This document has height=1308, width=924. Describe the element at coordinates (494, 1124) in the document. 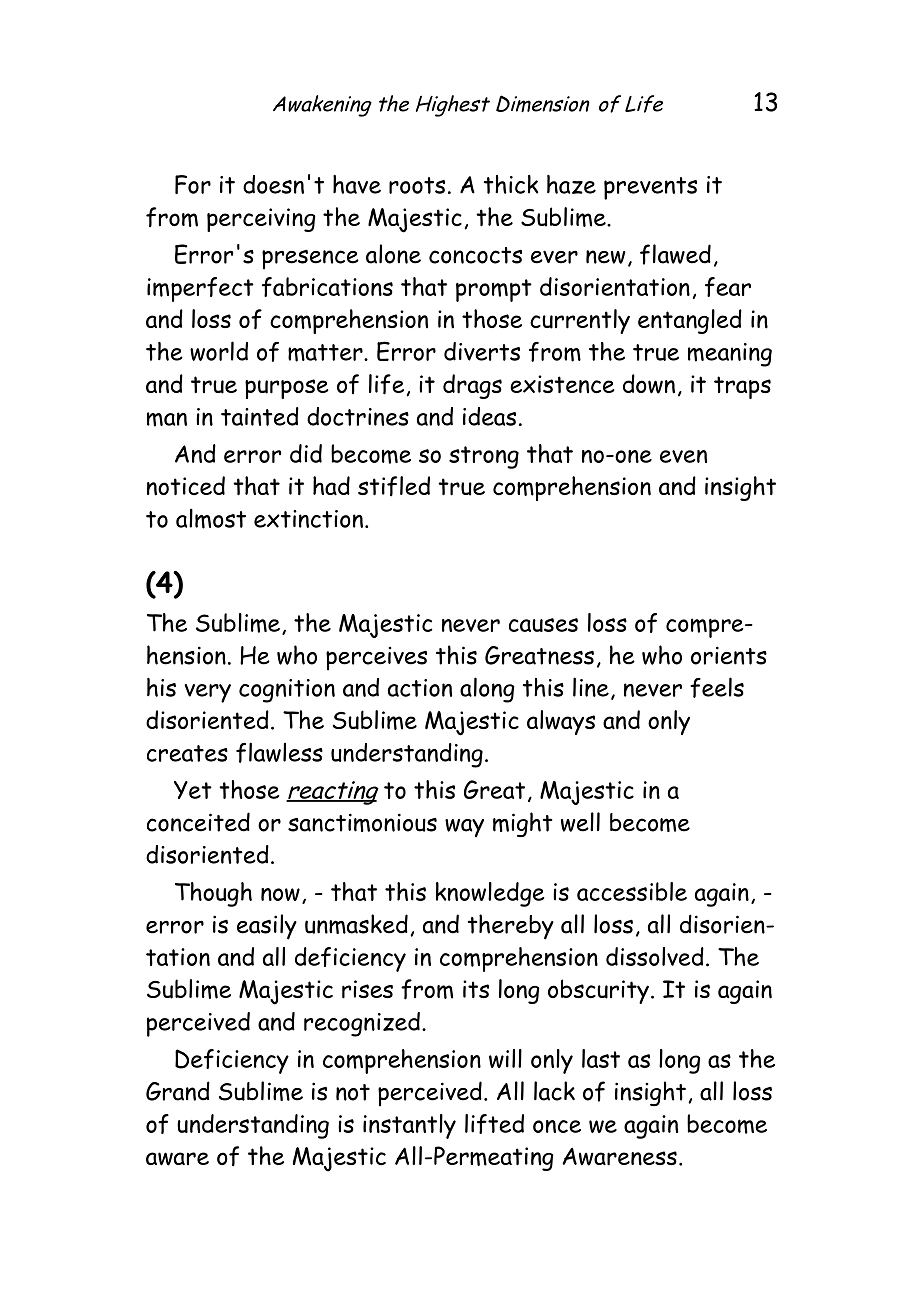

I see `lifted` at that location.
